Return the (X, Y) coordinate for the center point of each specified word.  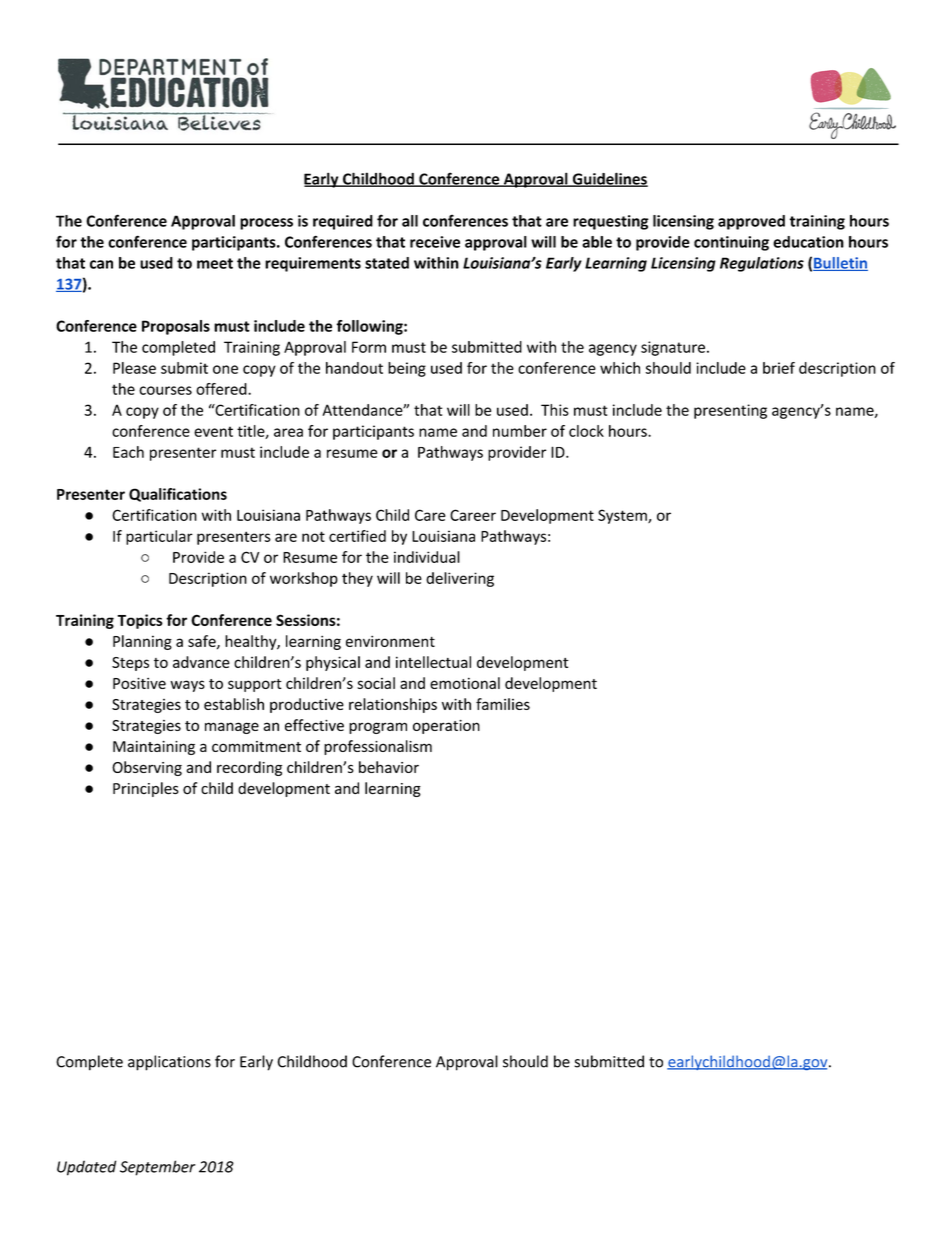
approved (751, 222)
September (158, 1168)
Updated (86, 1168)
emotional (465, 683)
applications (169, 1063)
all (410, 221)
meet (215, 263)
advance (201, 662)
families (503, 704)
